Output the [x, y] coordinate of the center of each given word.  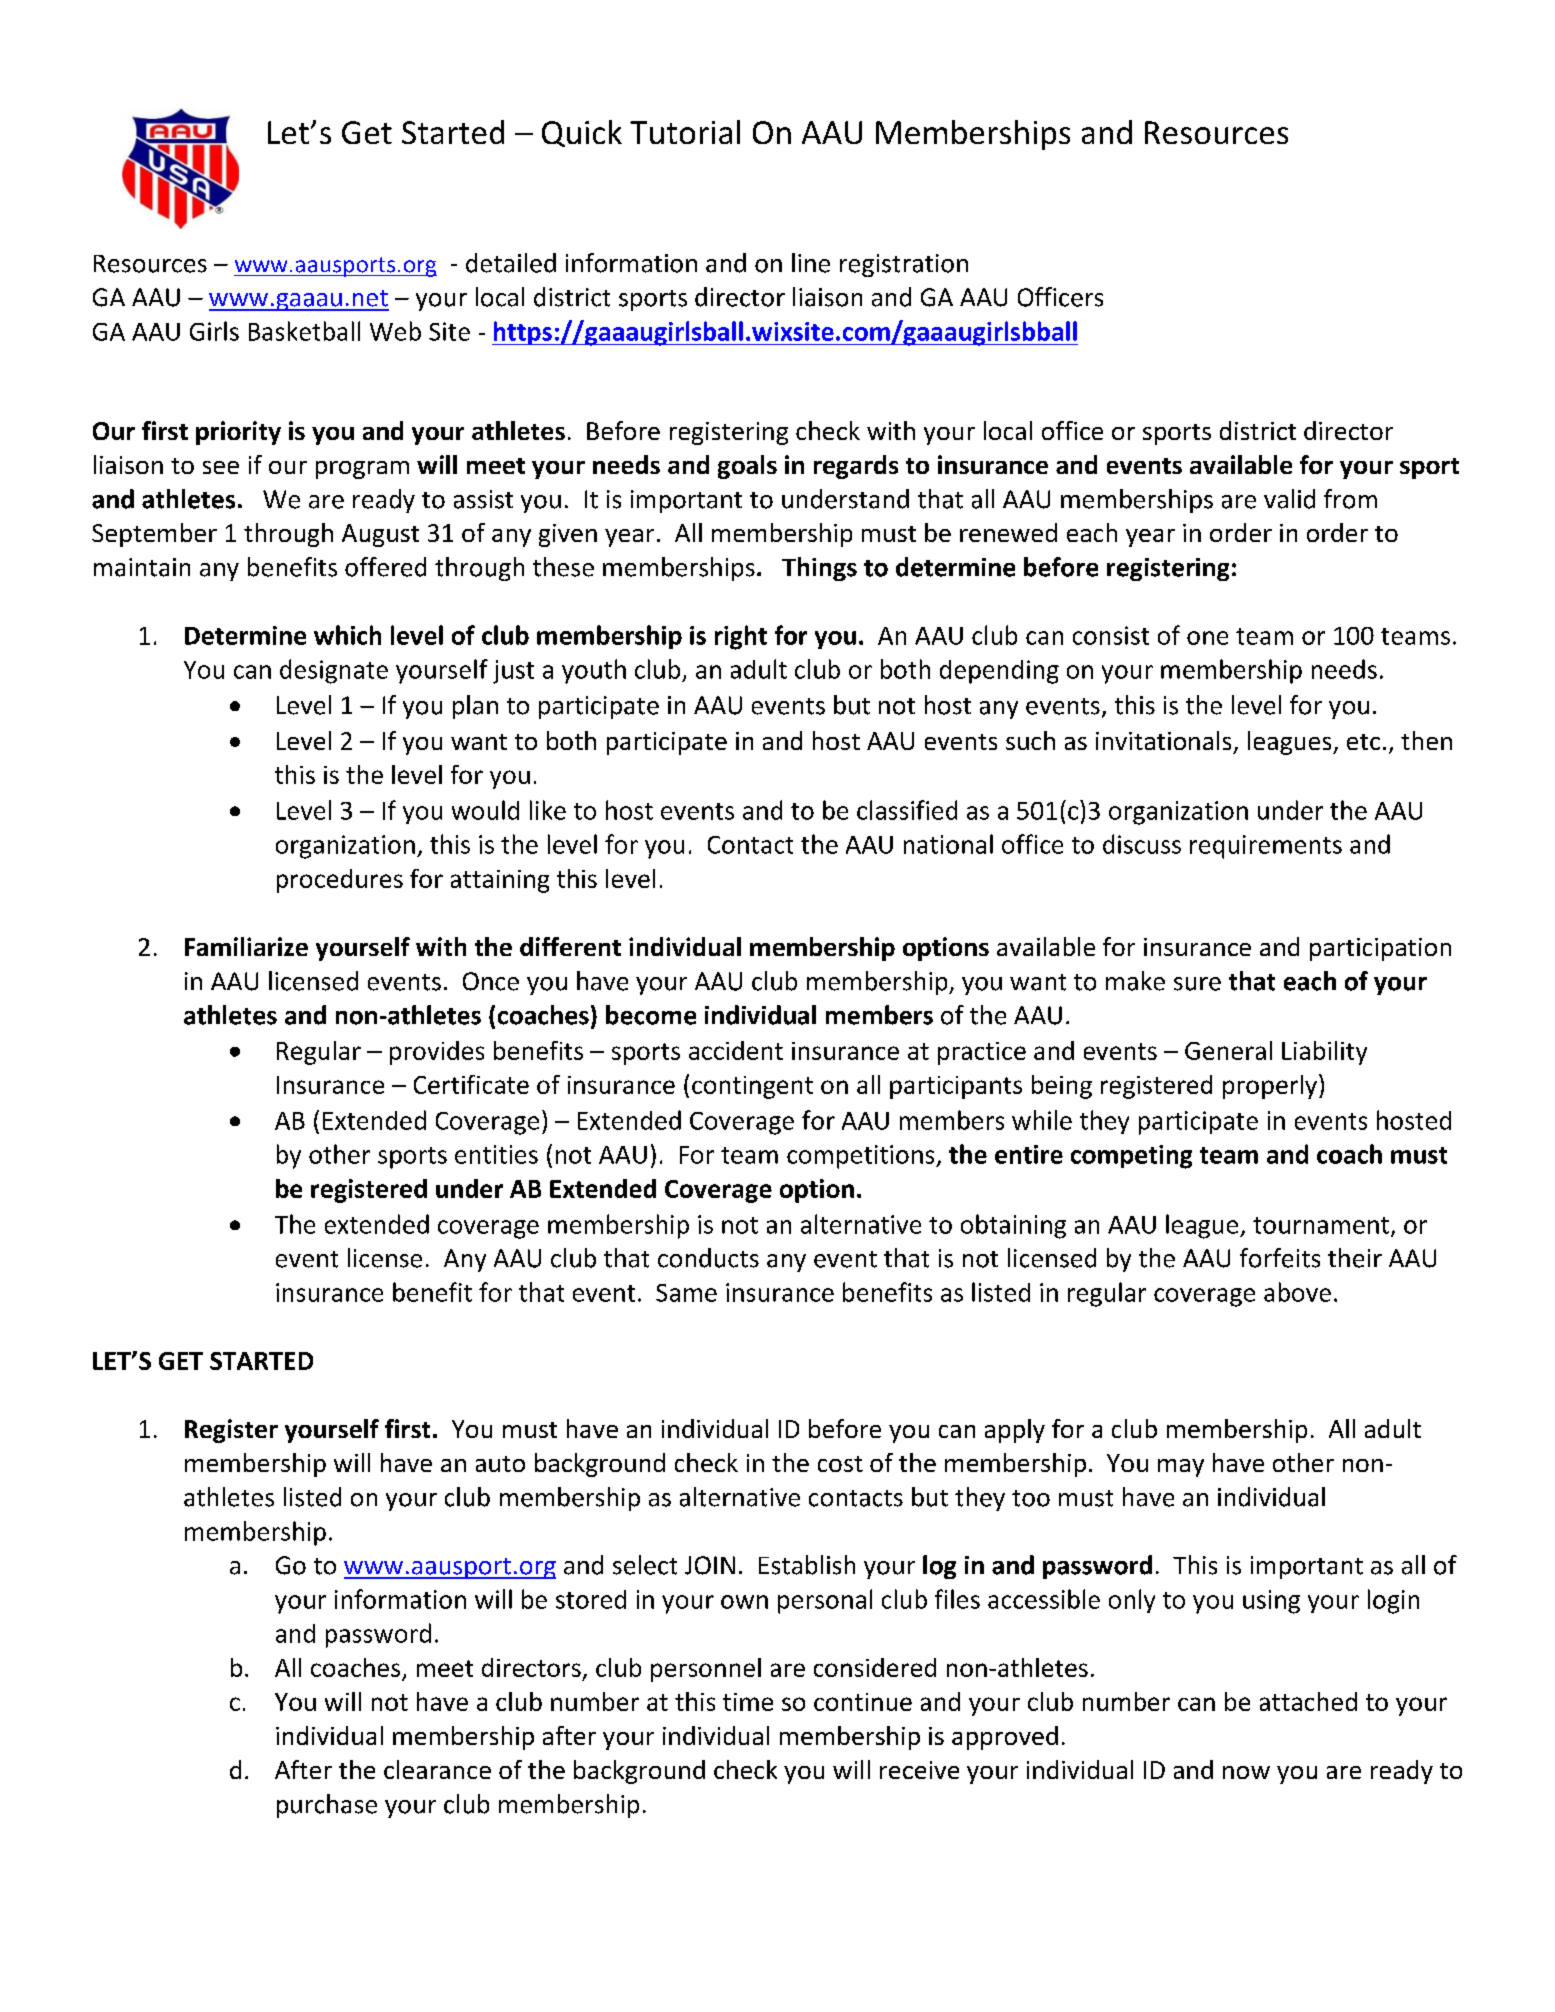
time [748, 1702]
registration [904, 265]
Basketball [304, 331]
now [1246, 1772]
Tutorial [685, 132]
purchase [327, 1806]
